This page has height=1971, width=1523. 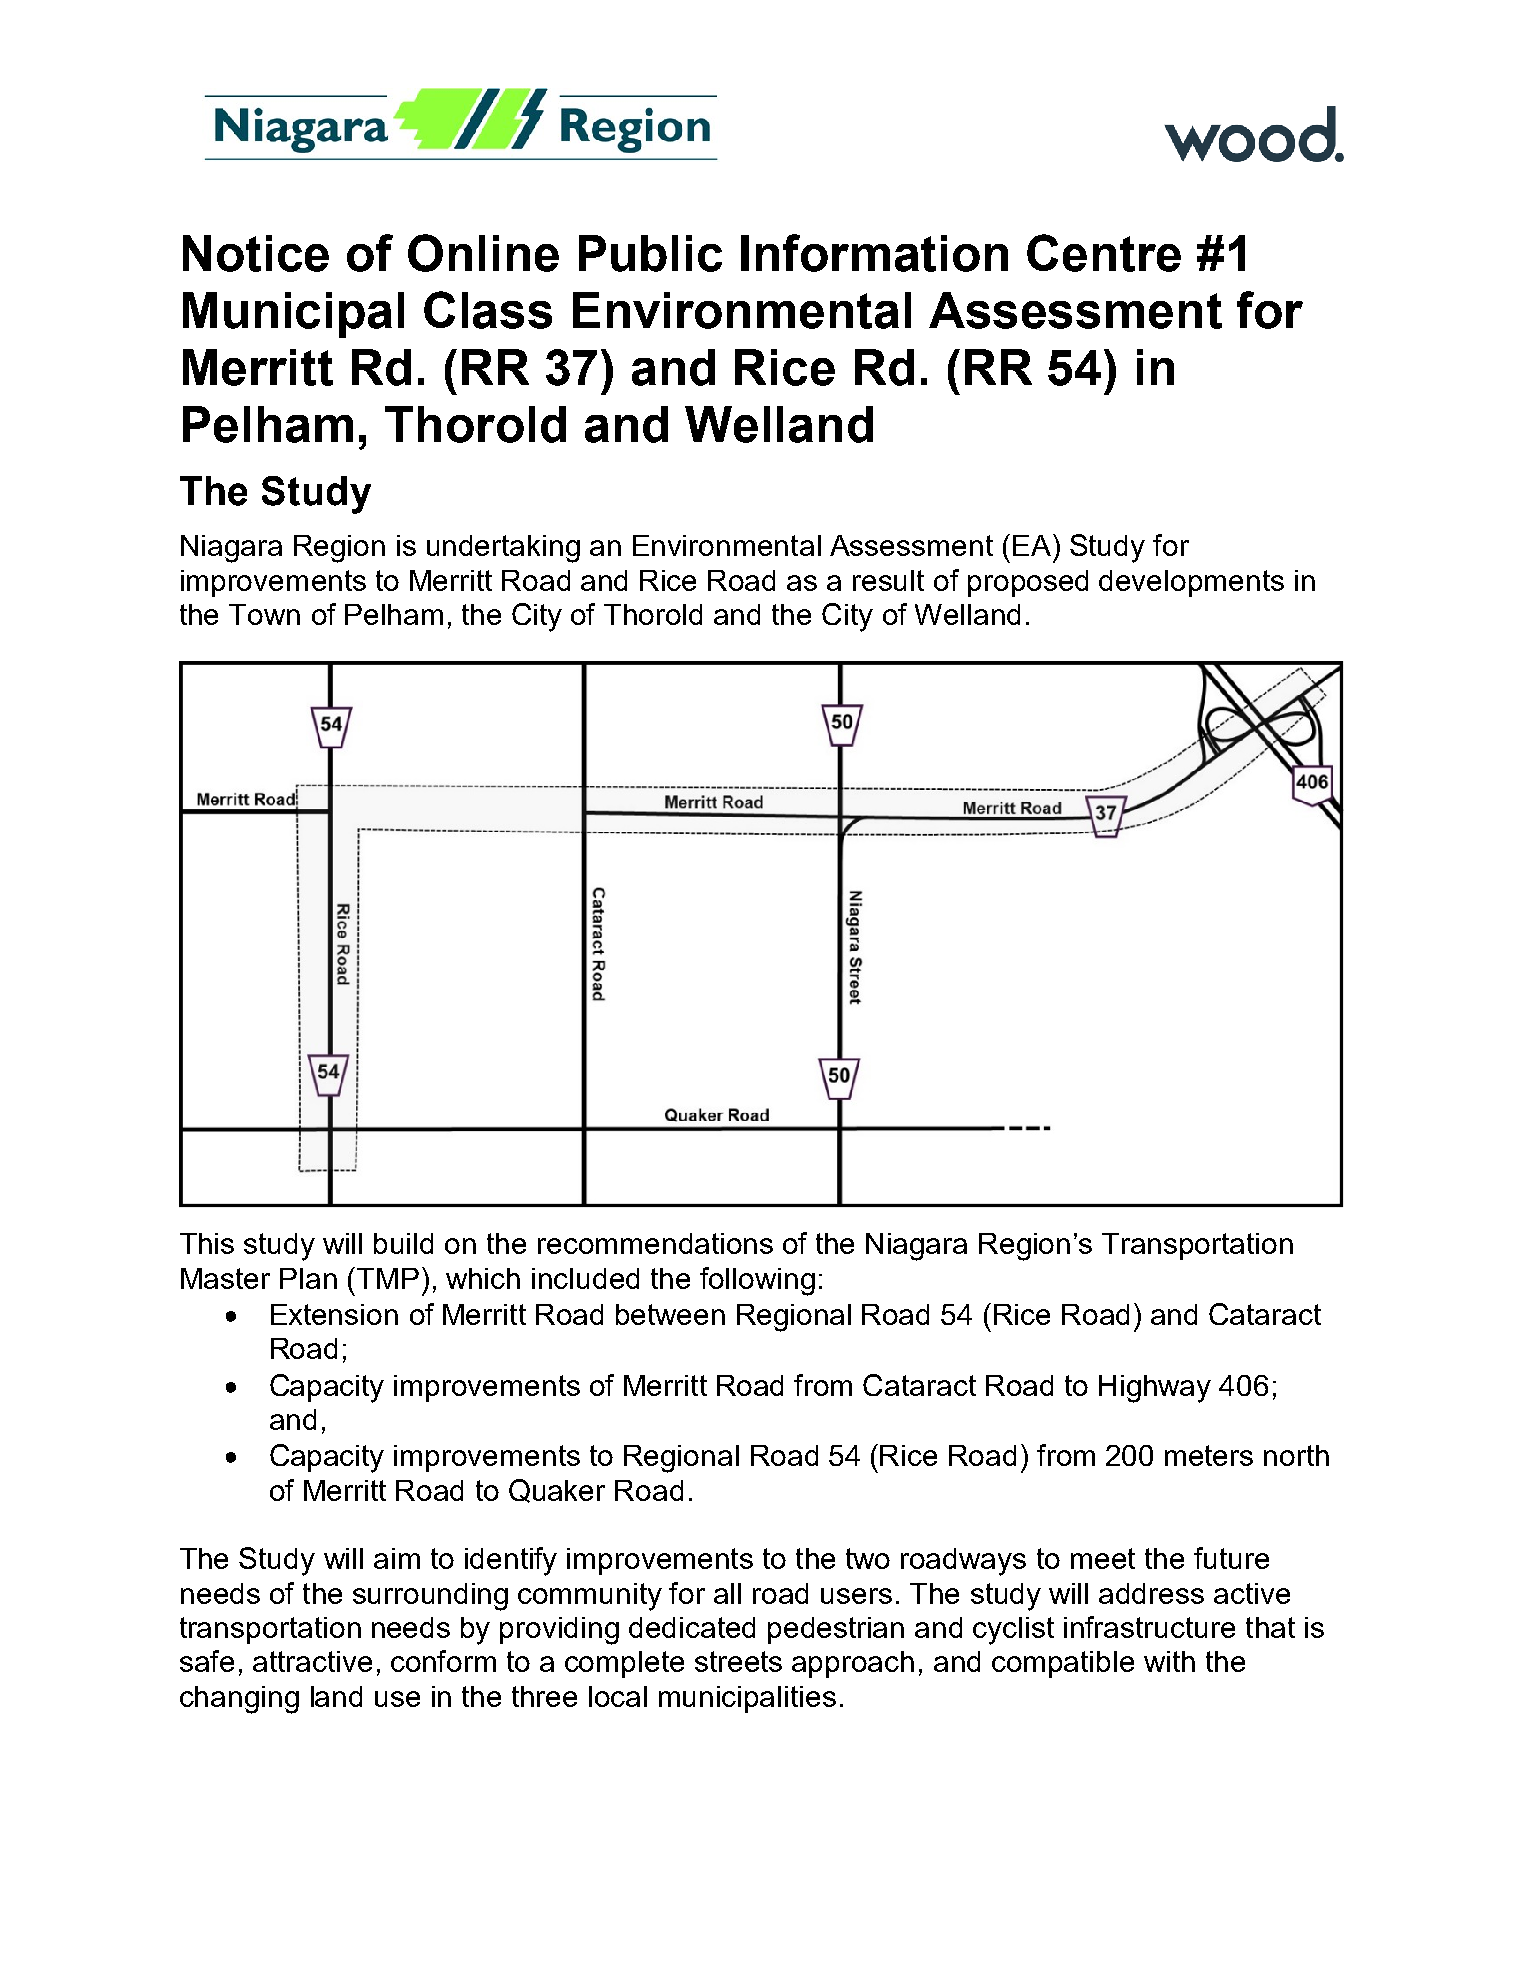 I want to click on Centre, so click(x=1104, y=253).
